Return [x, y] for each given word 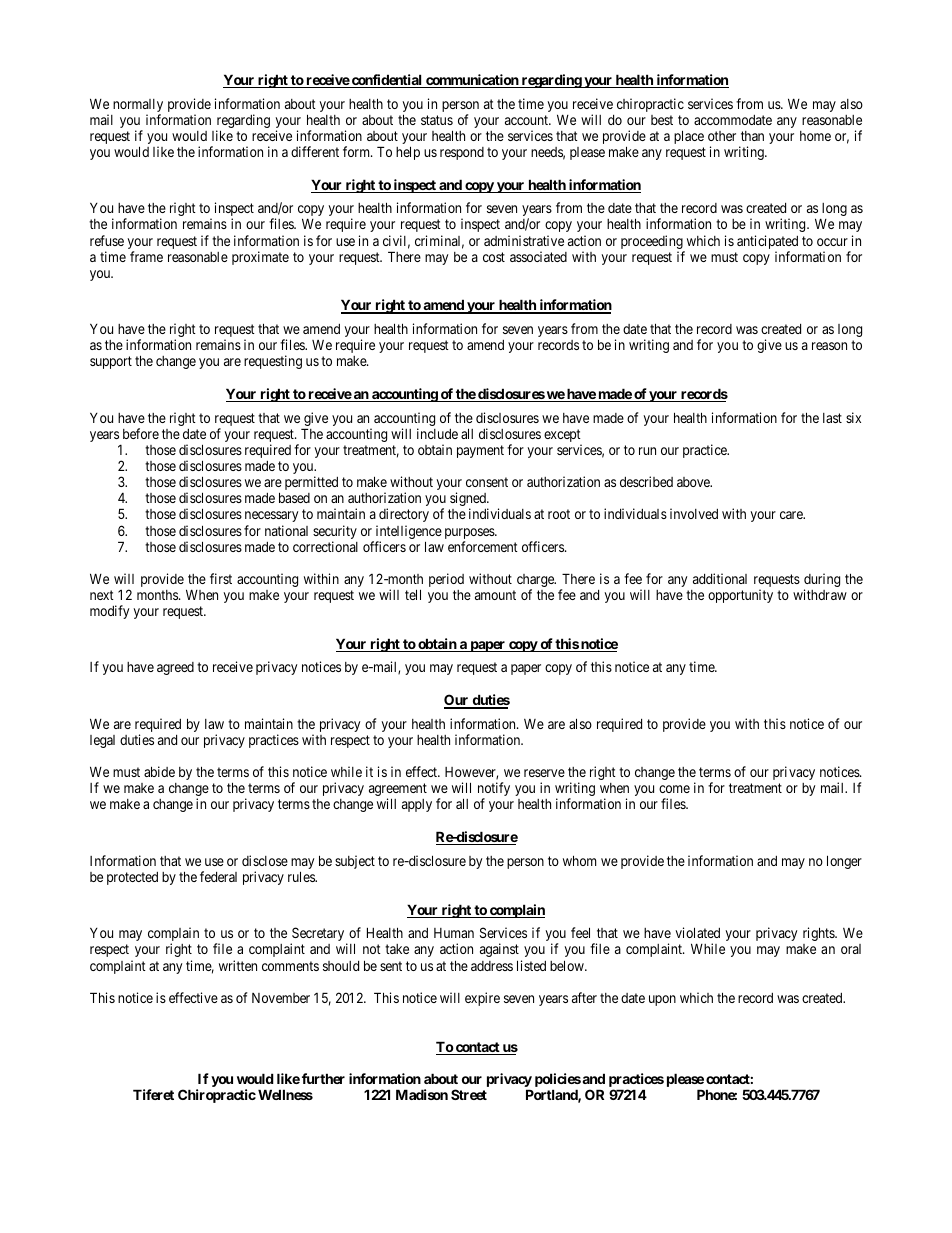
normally [138, 107]
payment [480, 451]
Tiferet [153, 1094]
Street [469, 1094]
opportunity [740, 596]
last [832, 418]
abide [159, 771]
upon [662, 1000]
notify [494, 790]
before [141, 433]
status [437, 120]
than [752, 136]
